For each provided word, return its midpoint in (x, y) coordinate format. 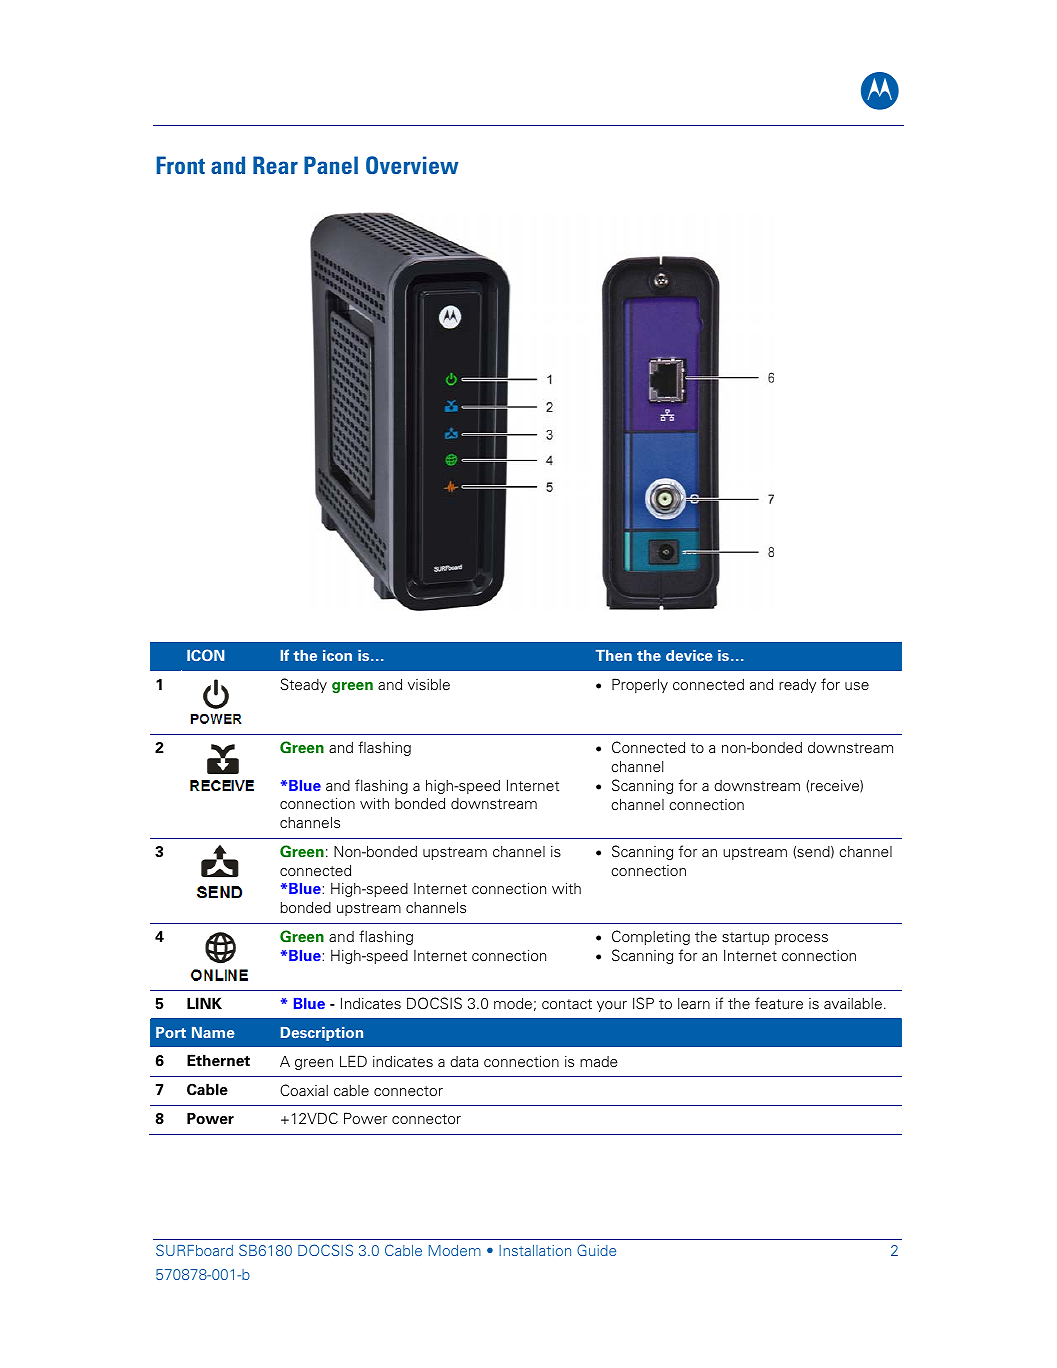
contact (567, 1004)
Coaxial (304, 1090)
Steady (303, 685)
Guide (596, 1250)
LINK (204, 1003)
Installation (535, 1250)
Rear (275, 165)
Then (614, 655)
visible (429, 684)
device (689, 655)
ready (797, 686)
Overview (412, 165)
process (801, 939)
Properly (640, 685)
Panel (331, 165)
